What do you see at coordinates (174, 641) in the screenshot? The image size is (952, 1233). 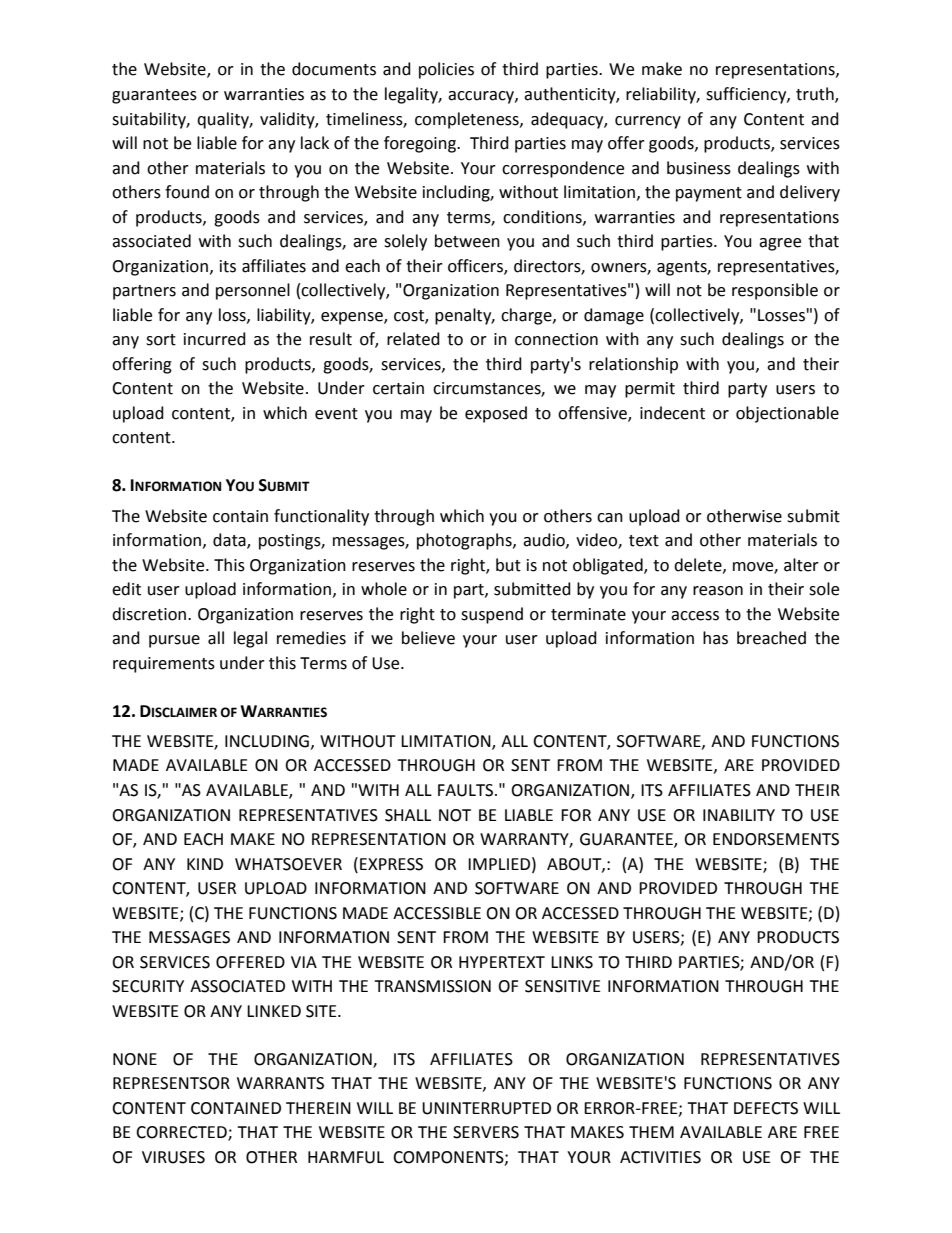 I see `pursue` at bounding box center [174, 641].
